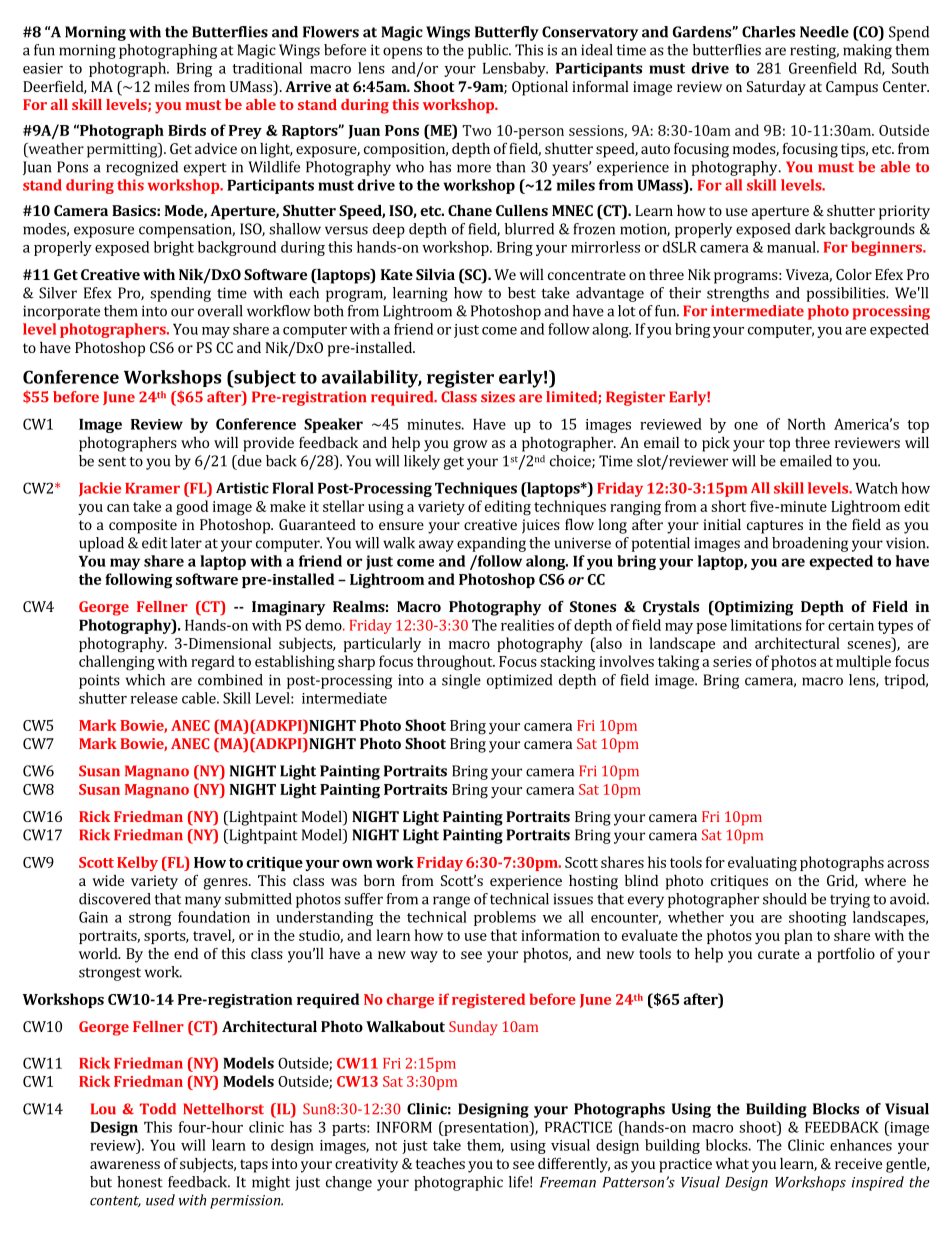 This screenshot has height=1233, width=952. I want to click on challenging, so click(117, 663).
